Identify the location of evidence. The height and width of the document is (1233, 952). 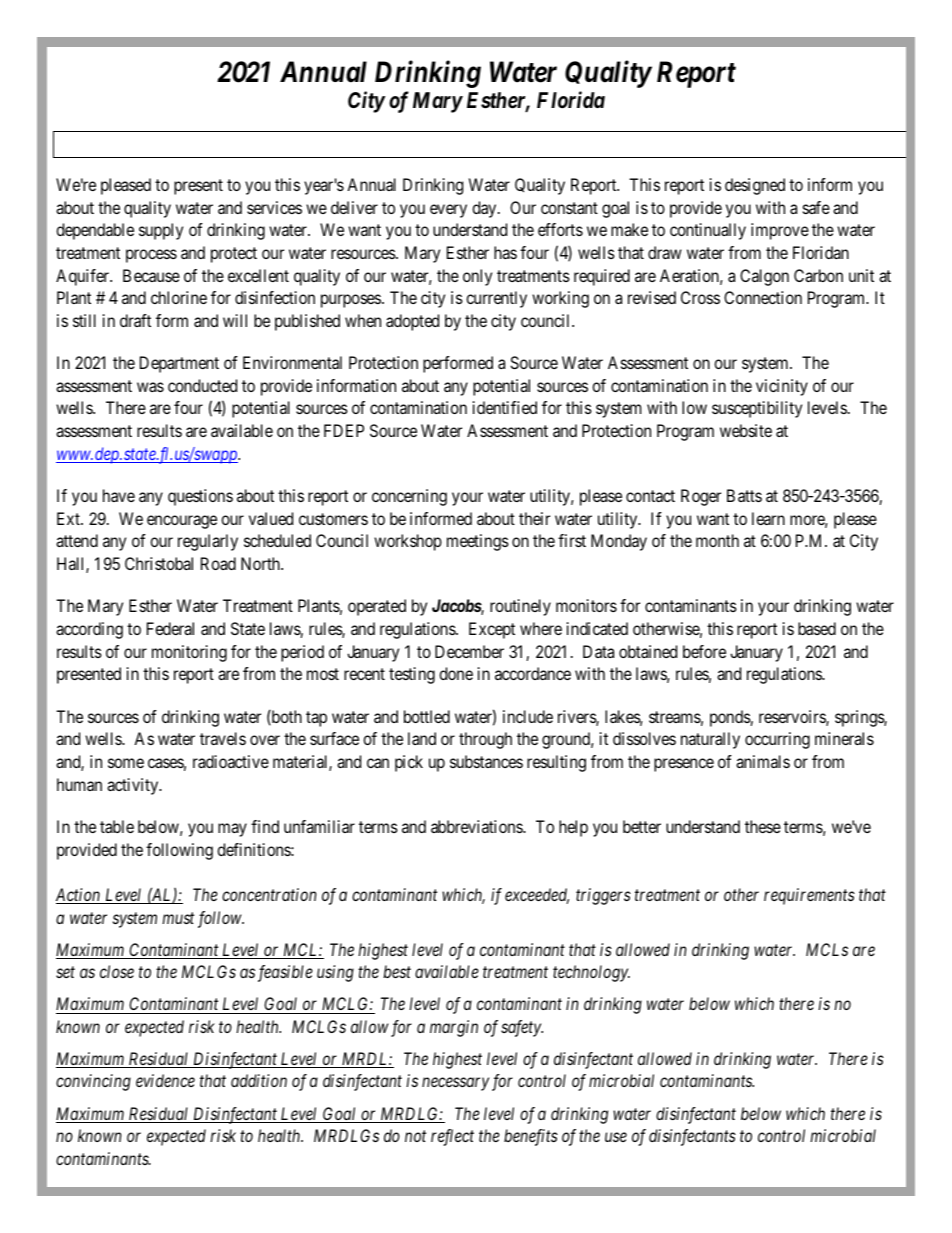
(165, 1080).
